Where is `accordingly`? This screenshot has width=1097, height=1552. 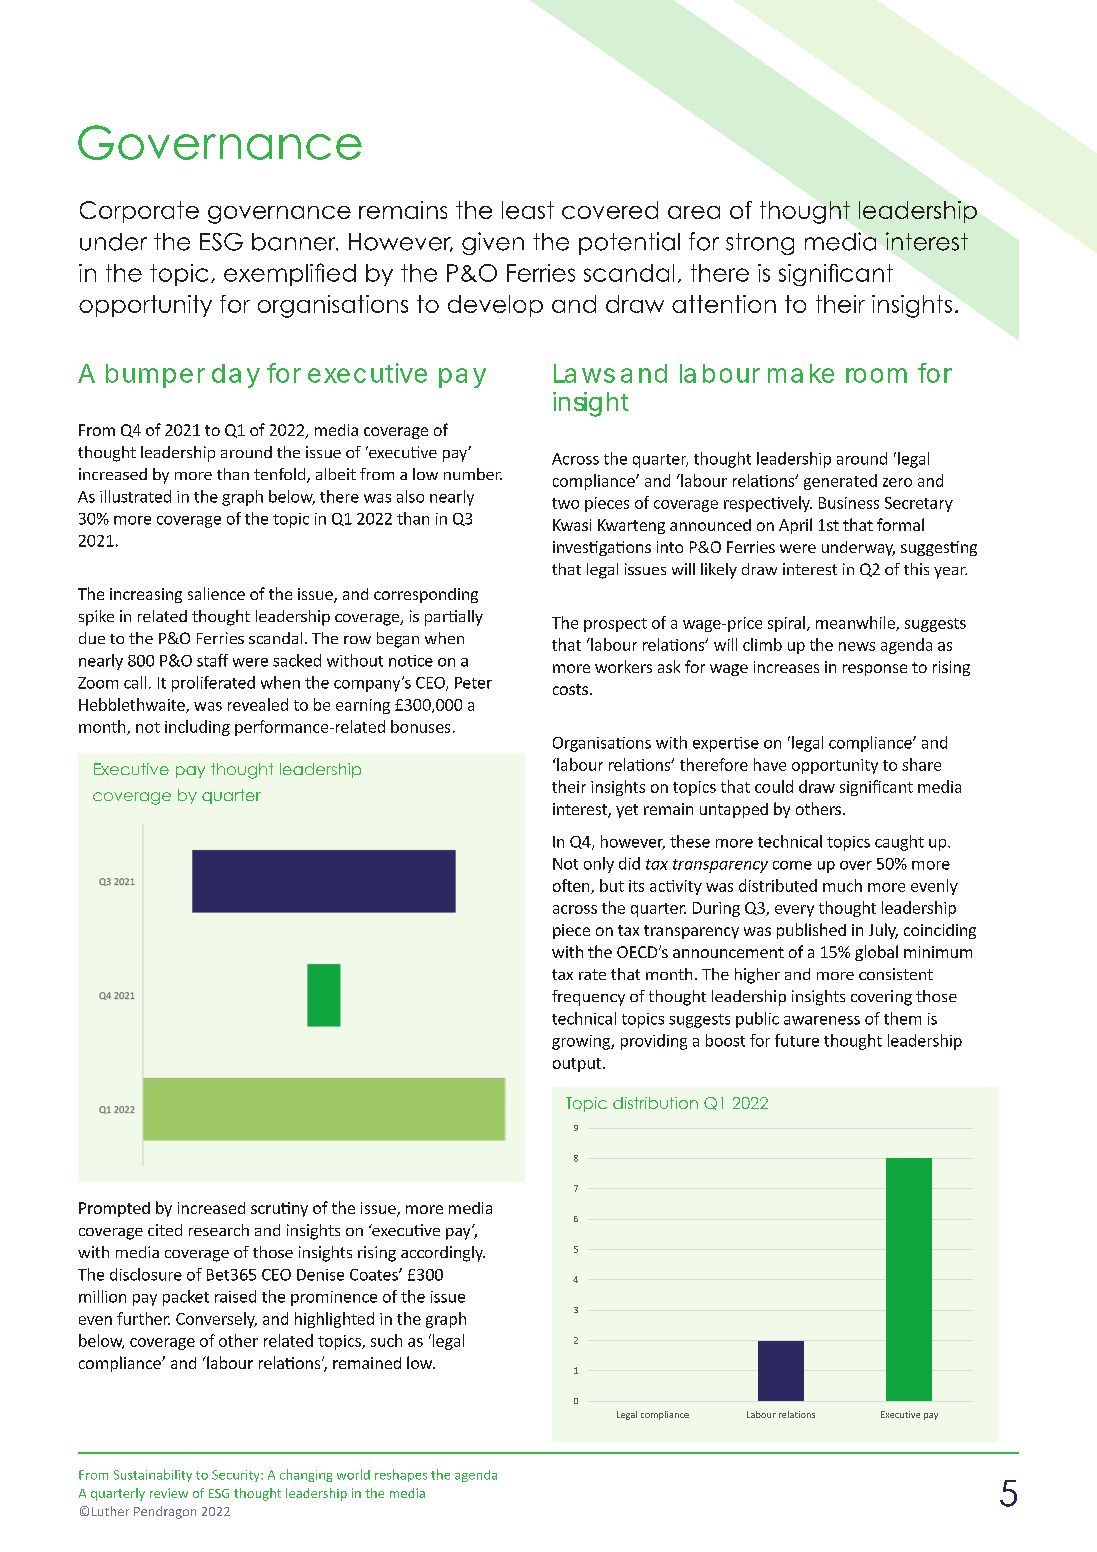
accordingly is located at coordinates (443, 1254).
